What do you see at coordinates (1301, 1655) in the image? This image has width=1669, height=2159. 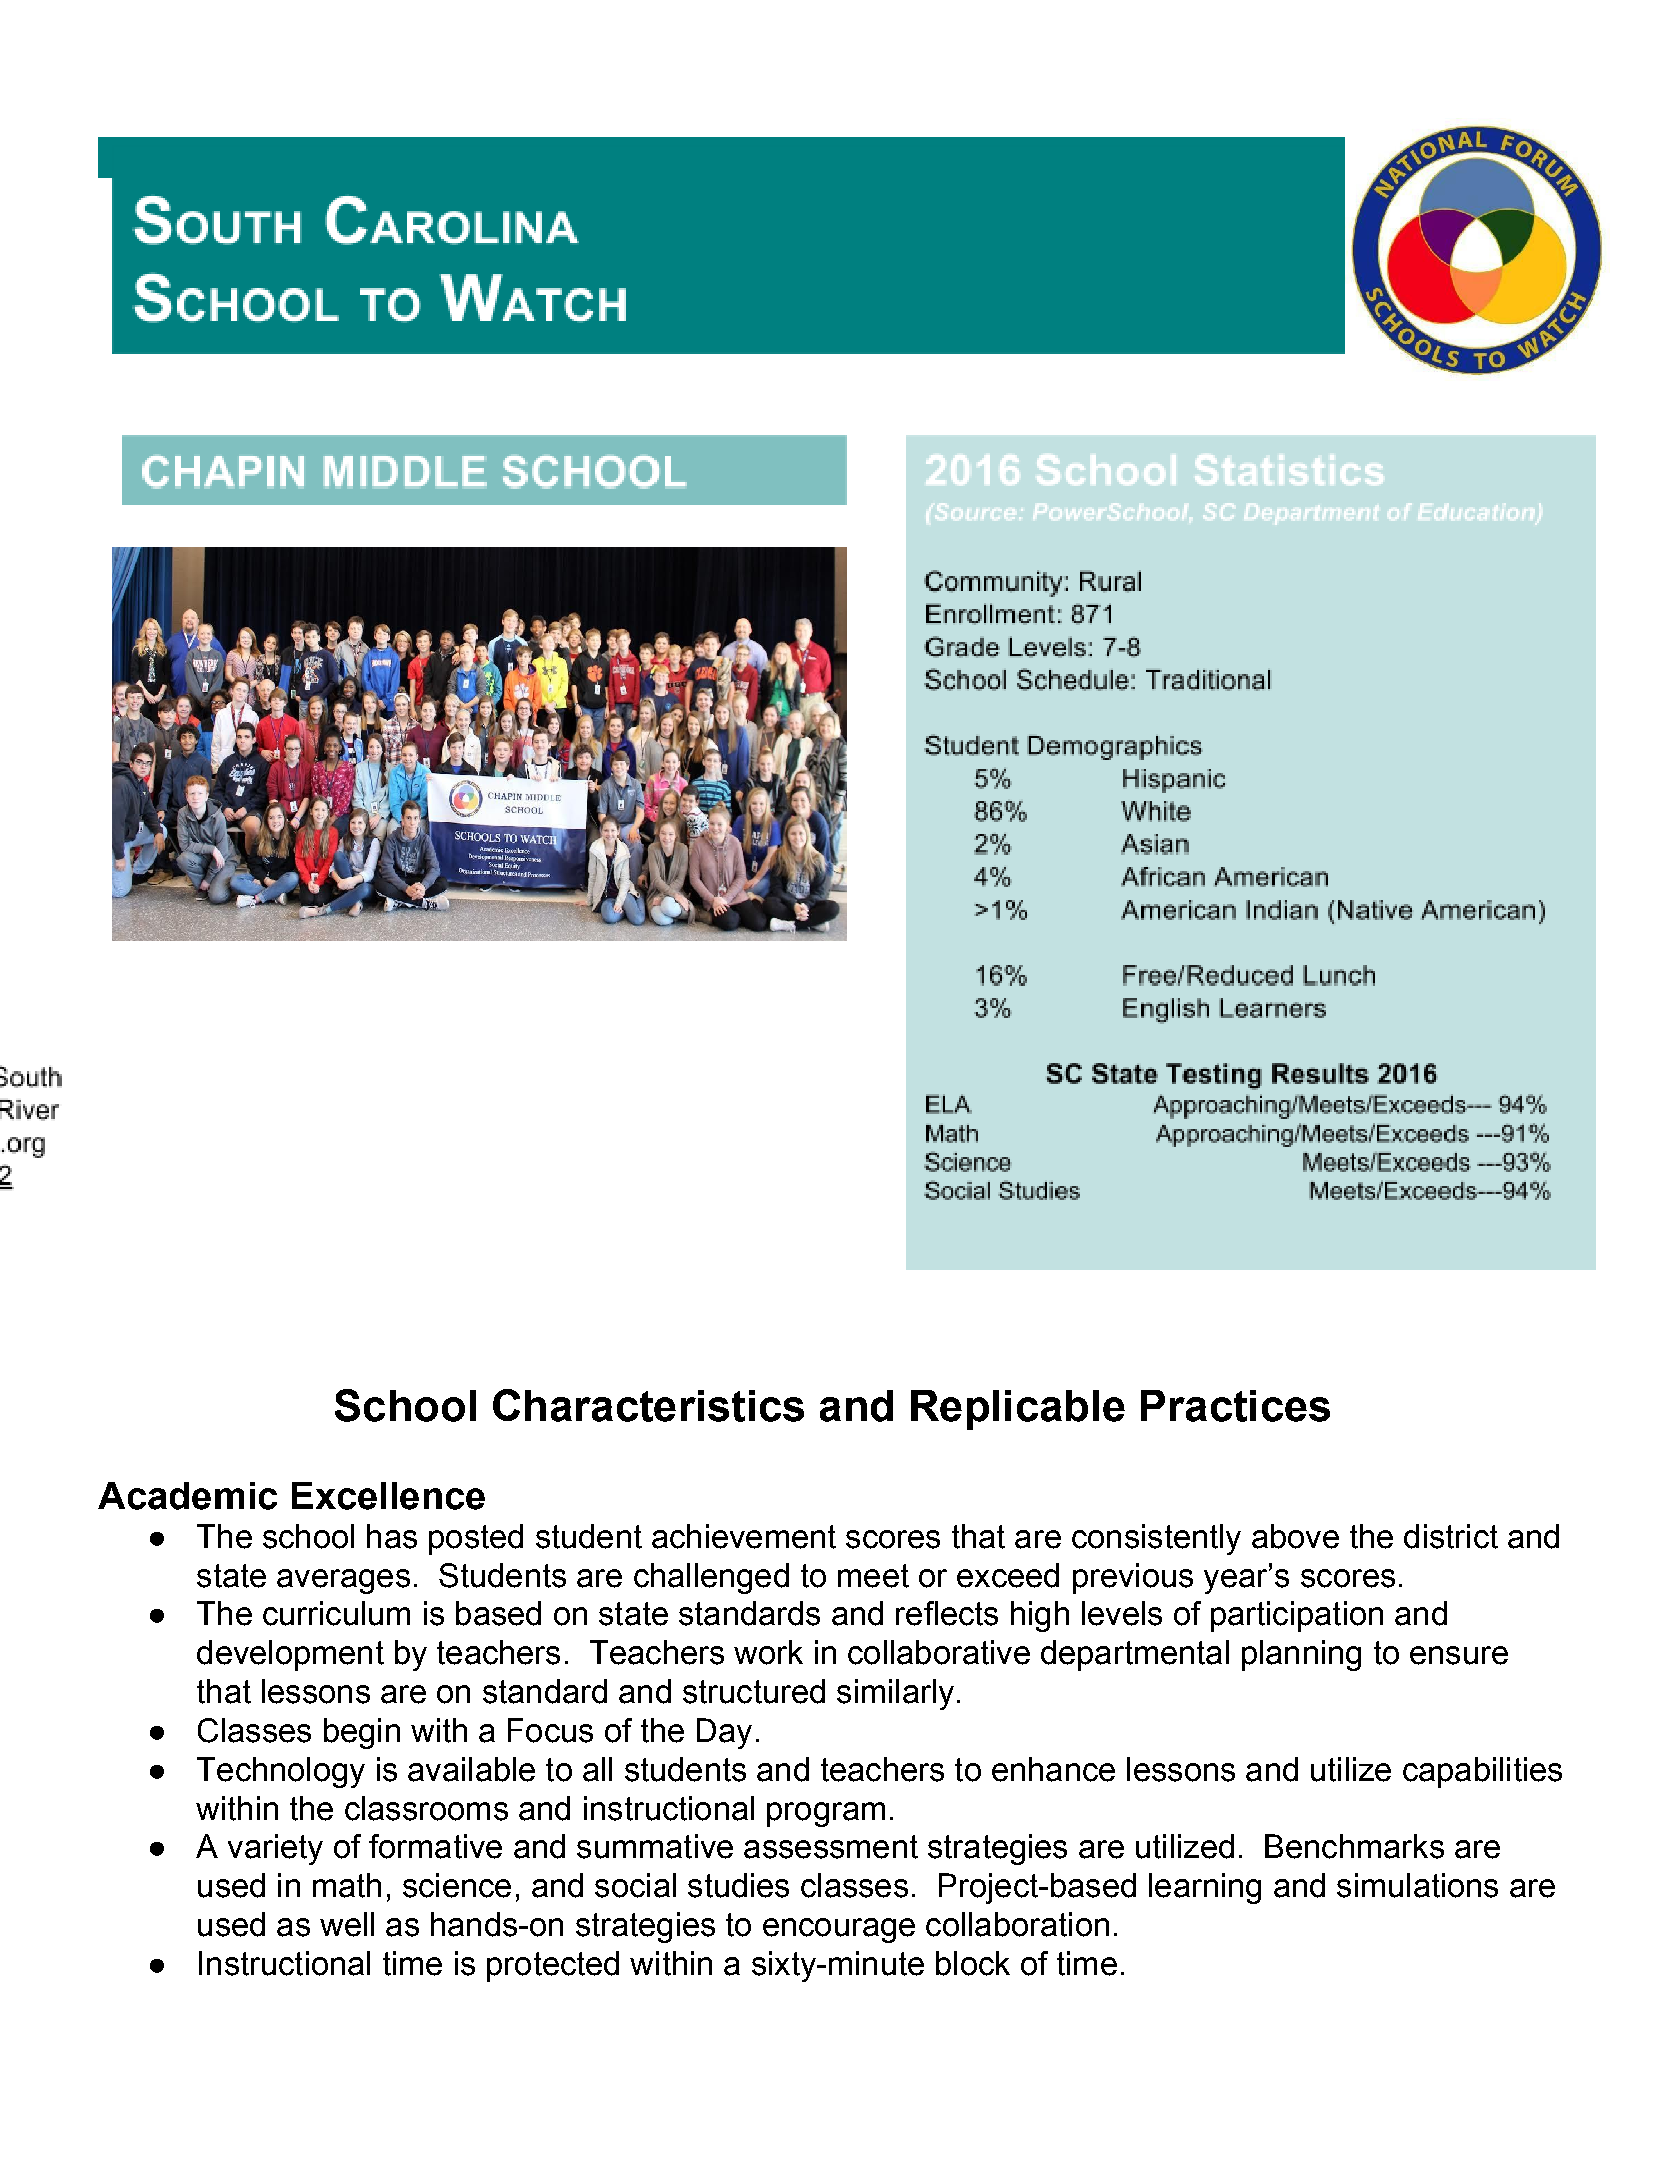 I see `planning` at bounding box center [1301, 1655].
